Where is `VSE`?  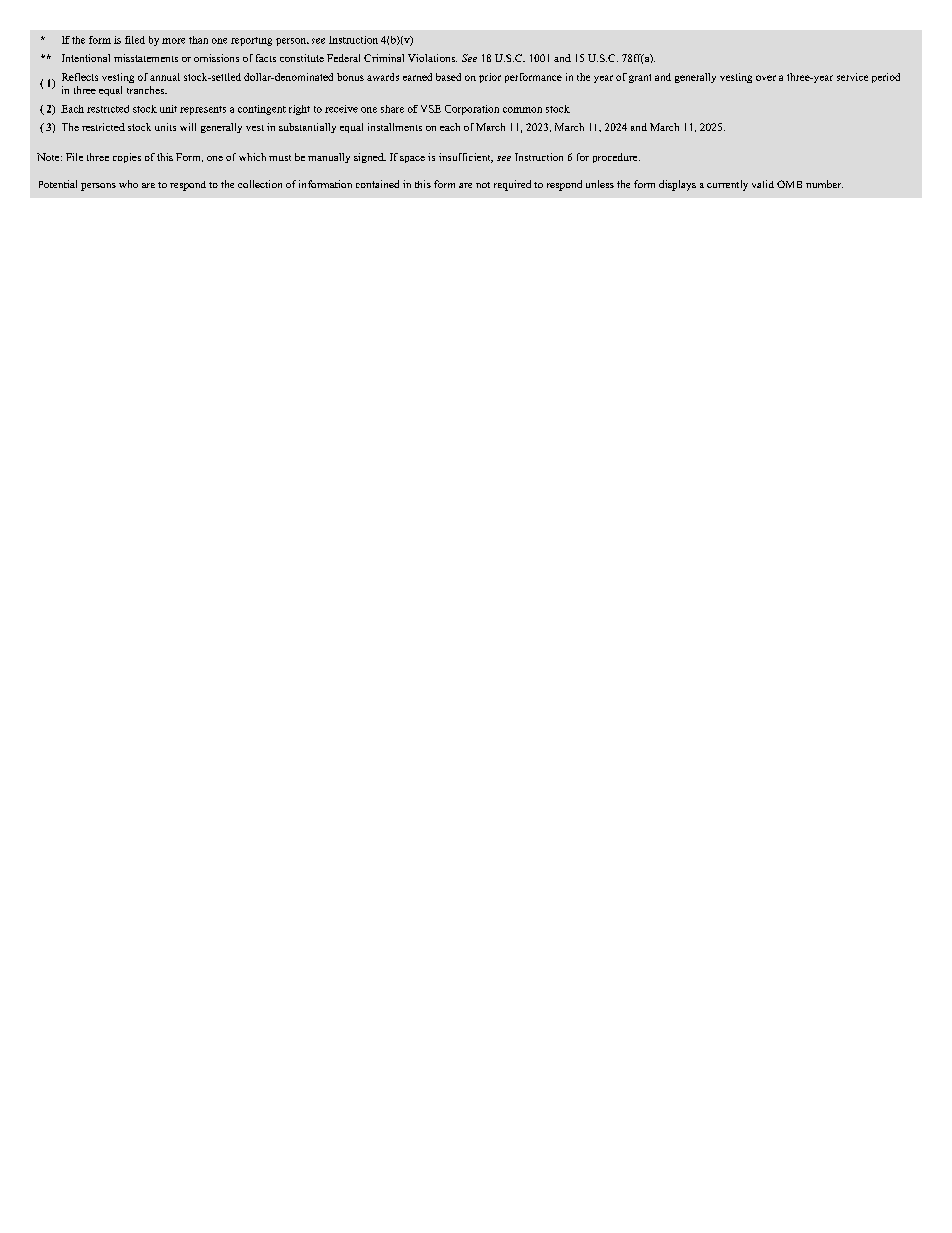 VSE is located at coordinates (431, 109).
